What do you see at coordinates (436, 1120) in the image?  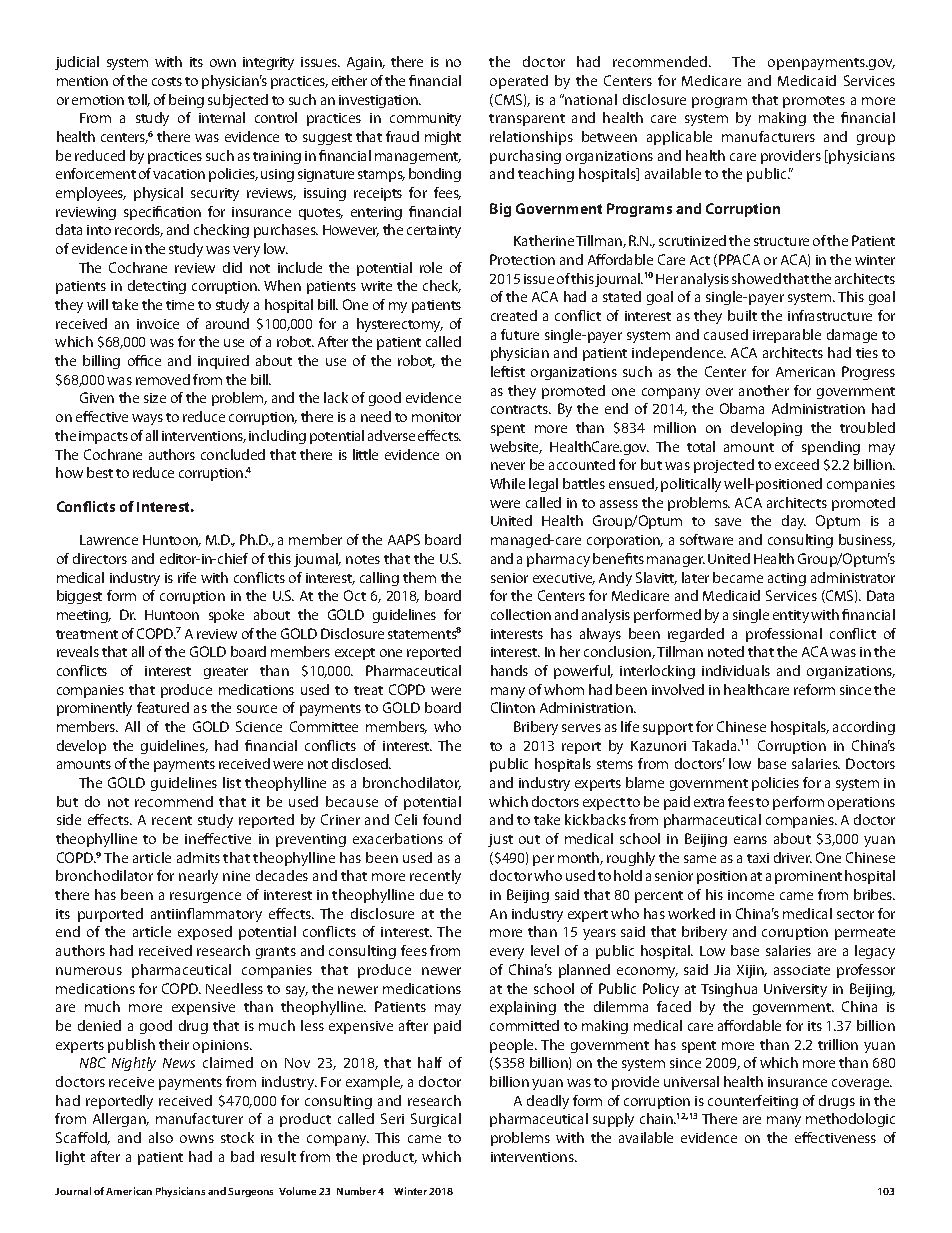 I see `Surgical` at bounding box center [436, 1120].
